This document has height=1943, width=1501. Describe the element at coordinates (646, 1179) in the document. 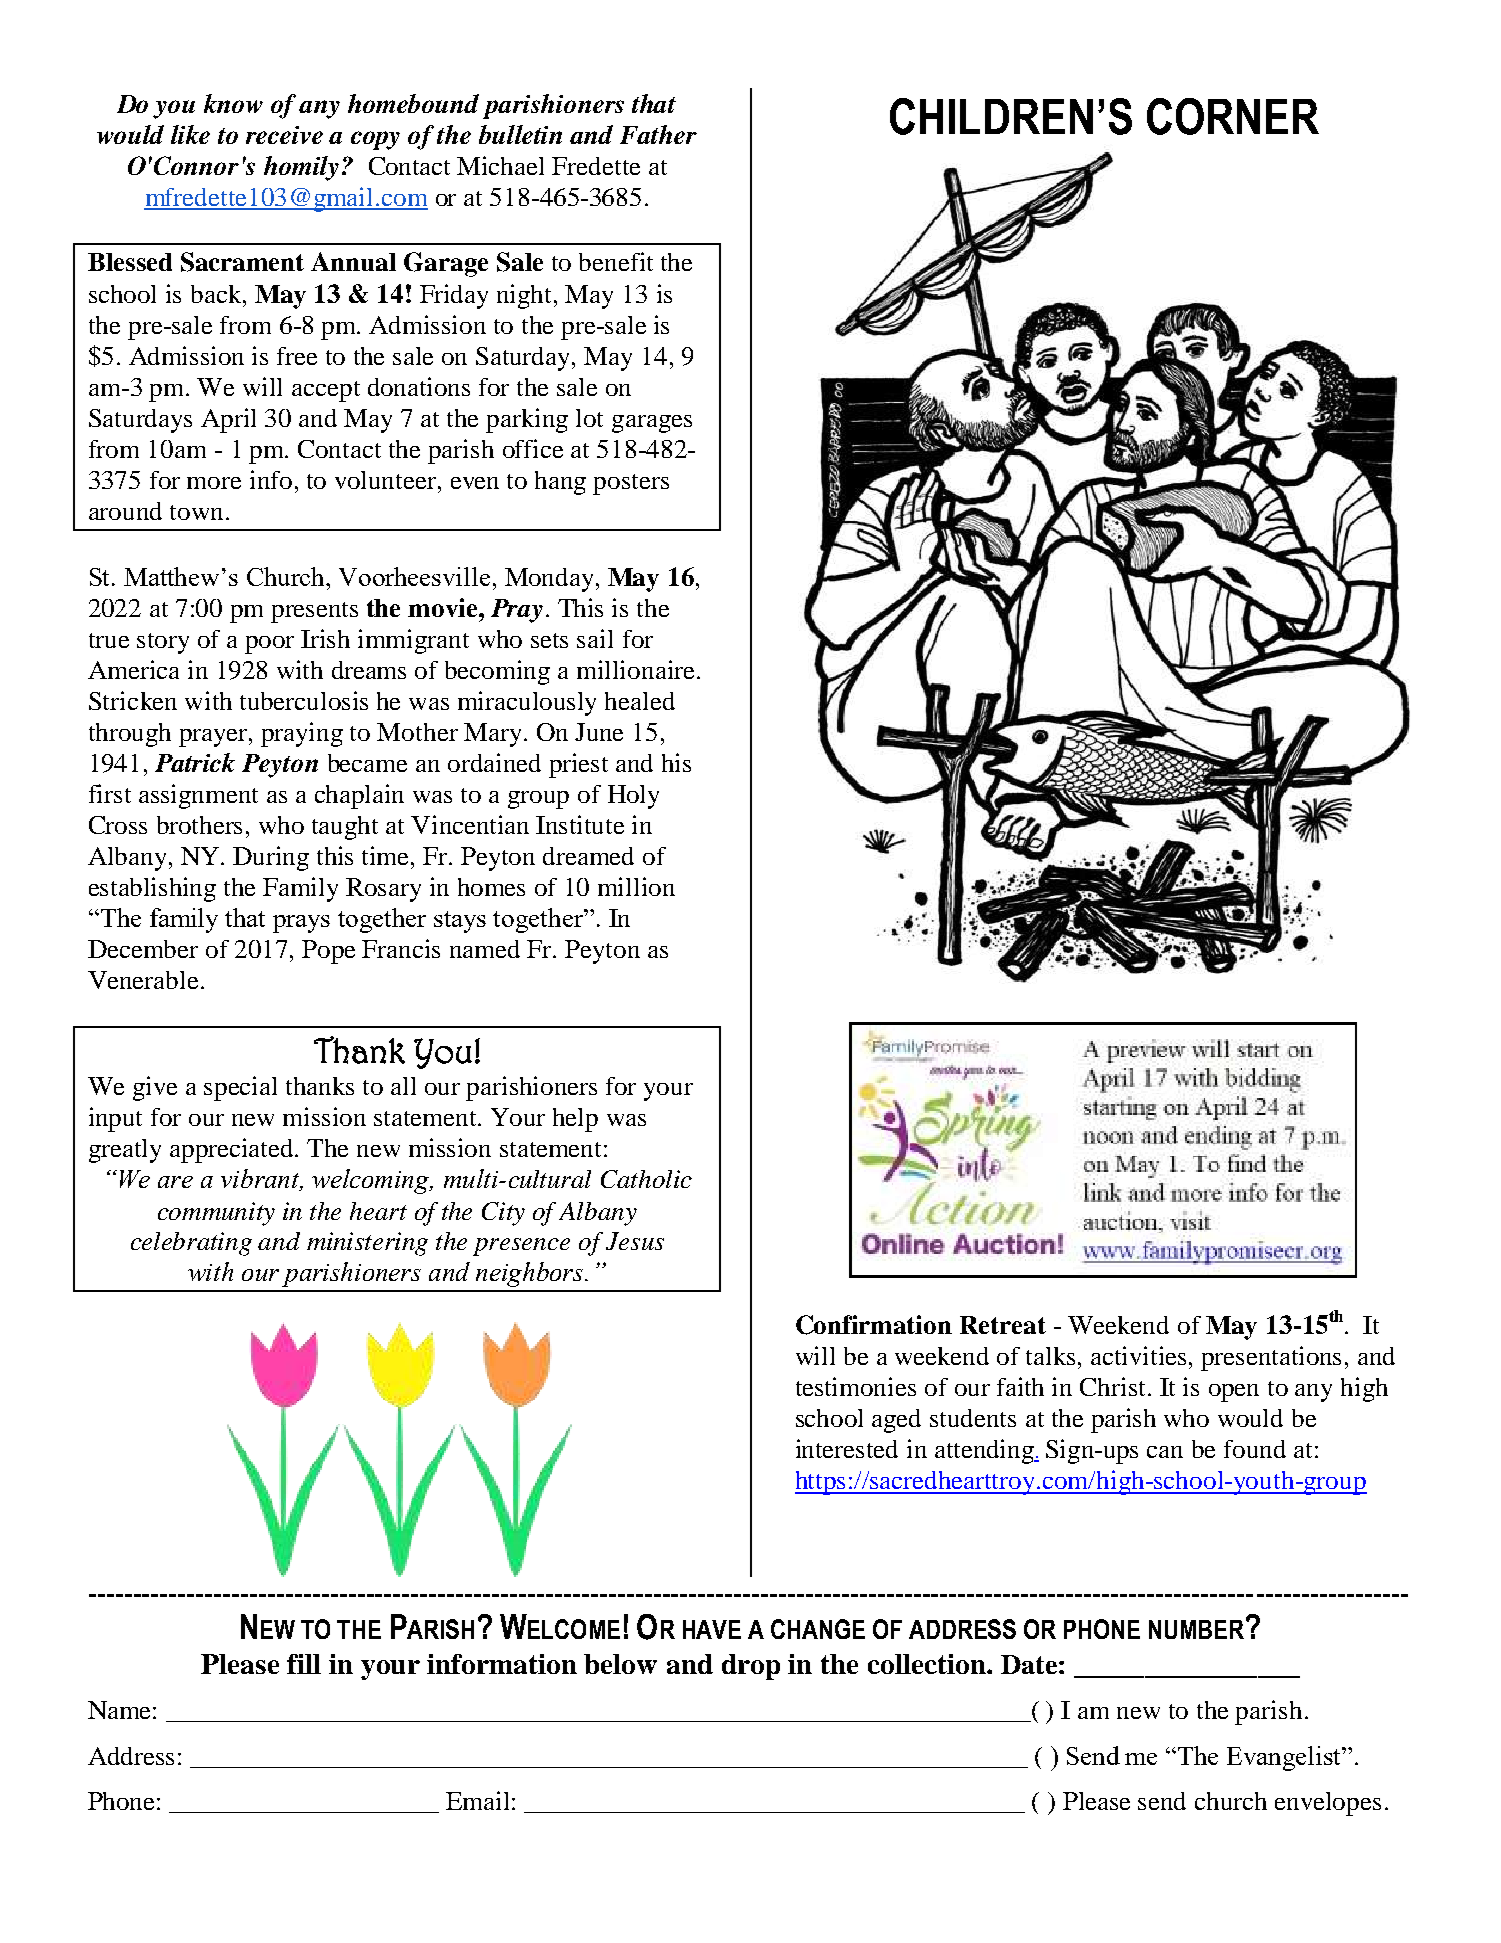

I see `Catholic` at that location.
